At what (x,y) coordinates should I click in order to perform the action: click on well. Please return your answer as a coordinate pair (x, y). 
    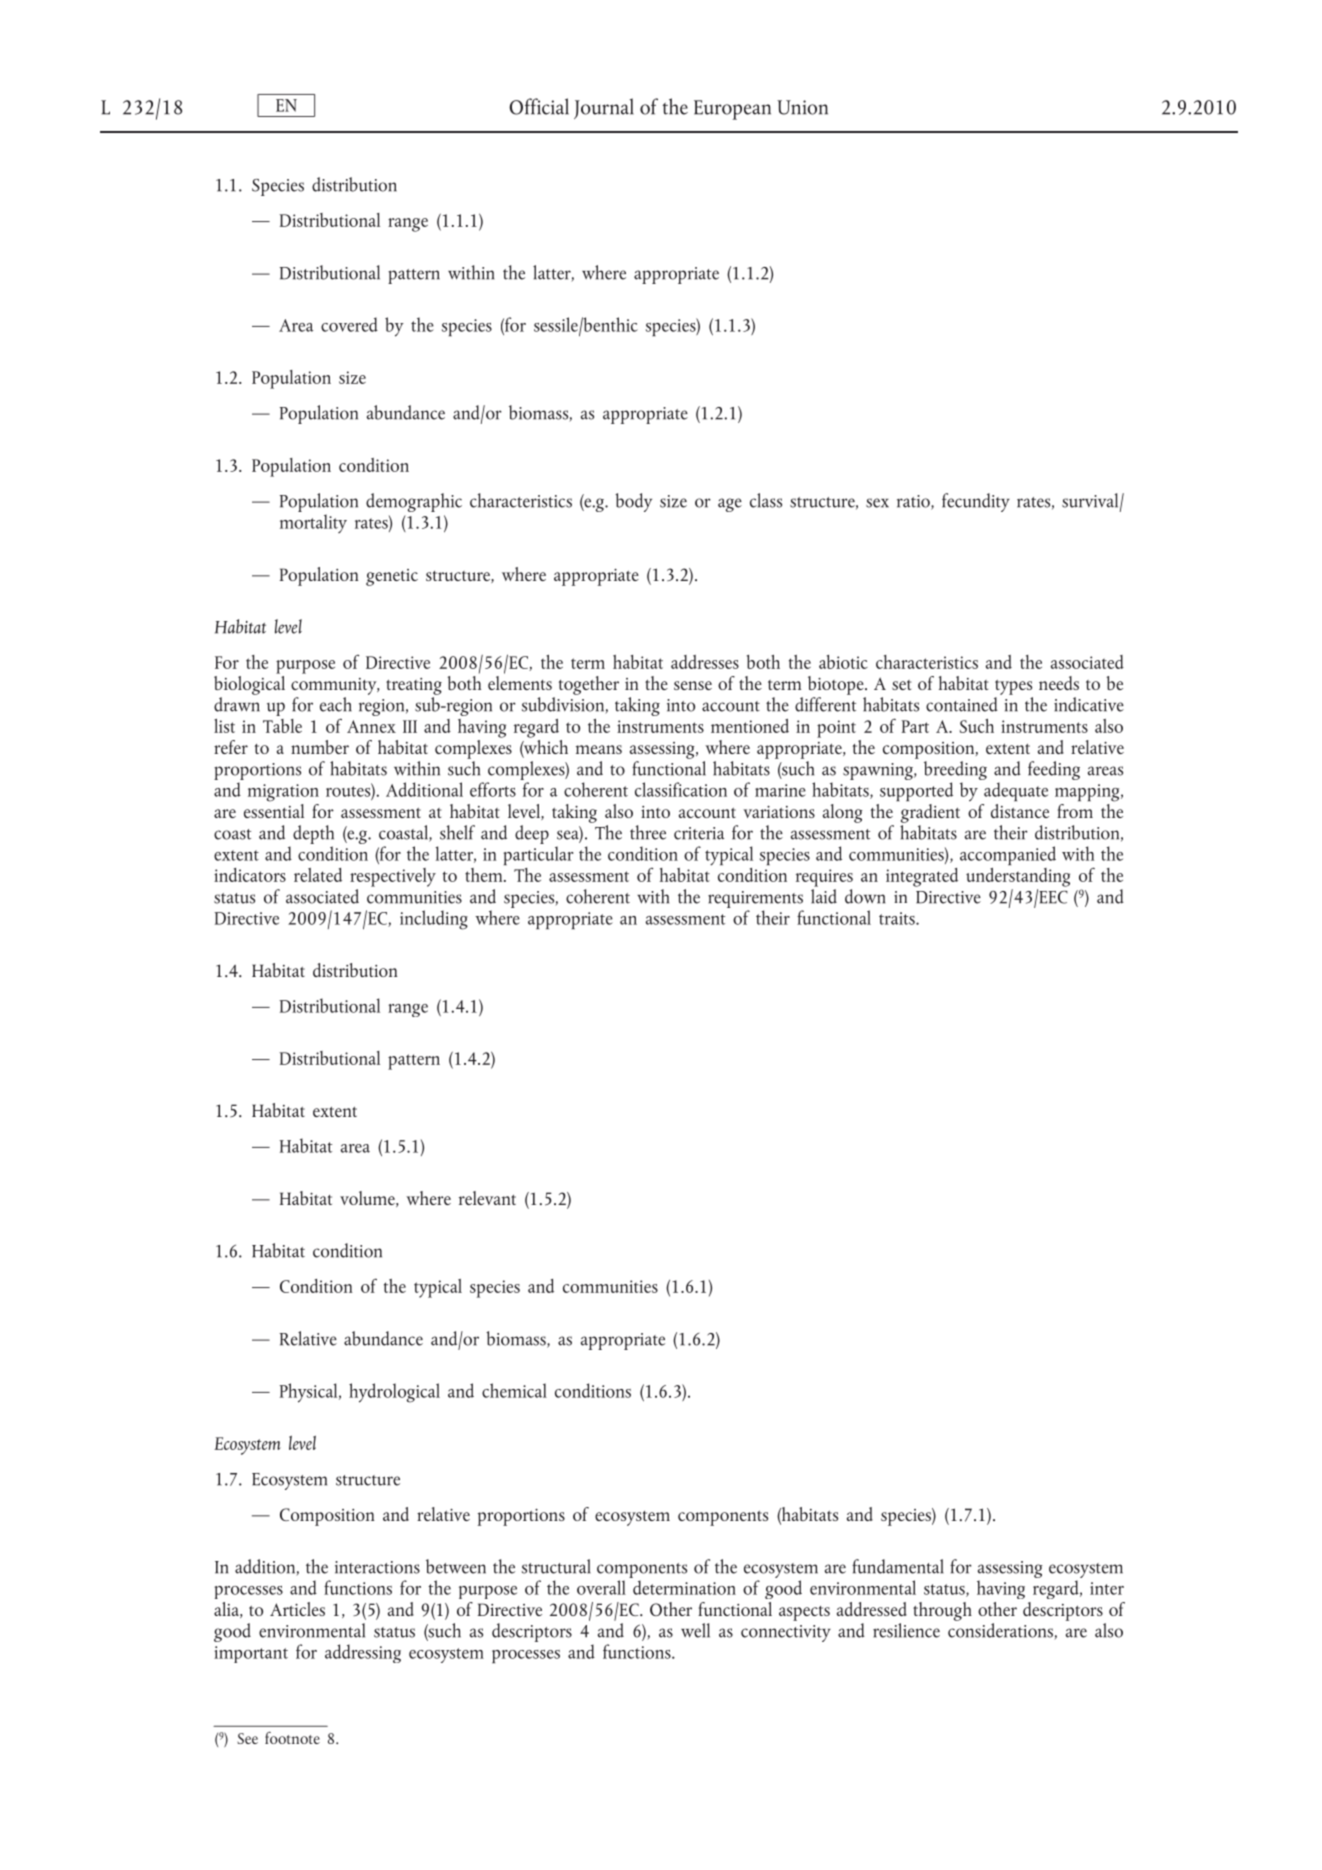
    Looking at the image, I should click on (695, 1630).
